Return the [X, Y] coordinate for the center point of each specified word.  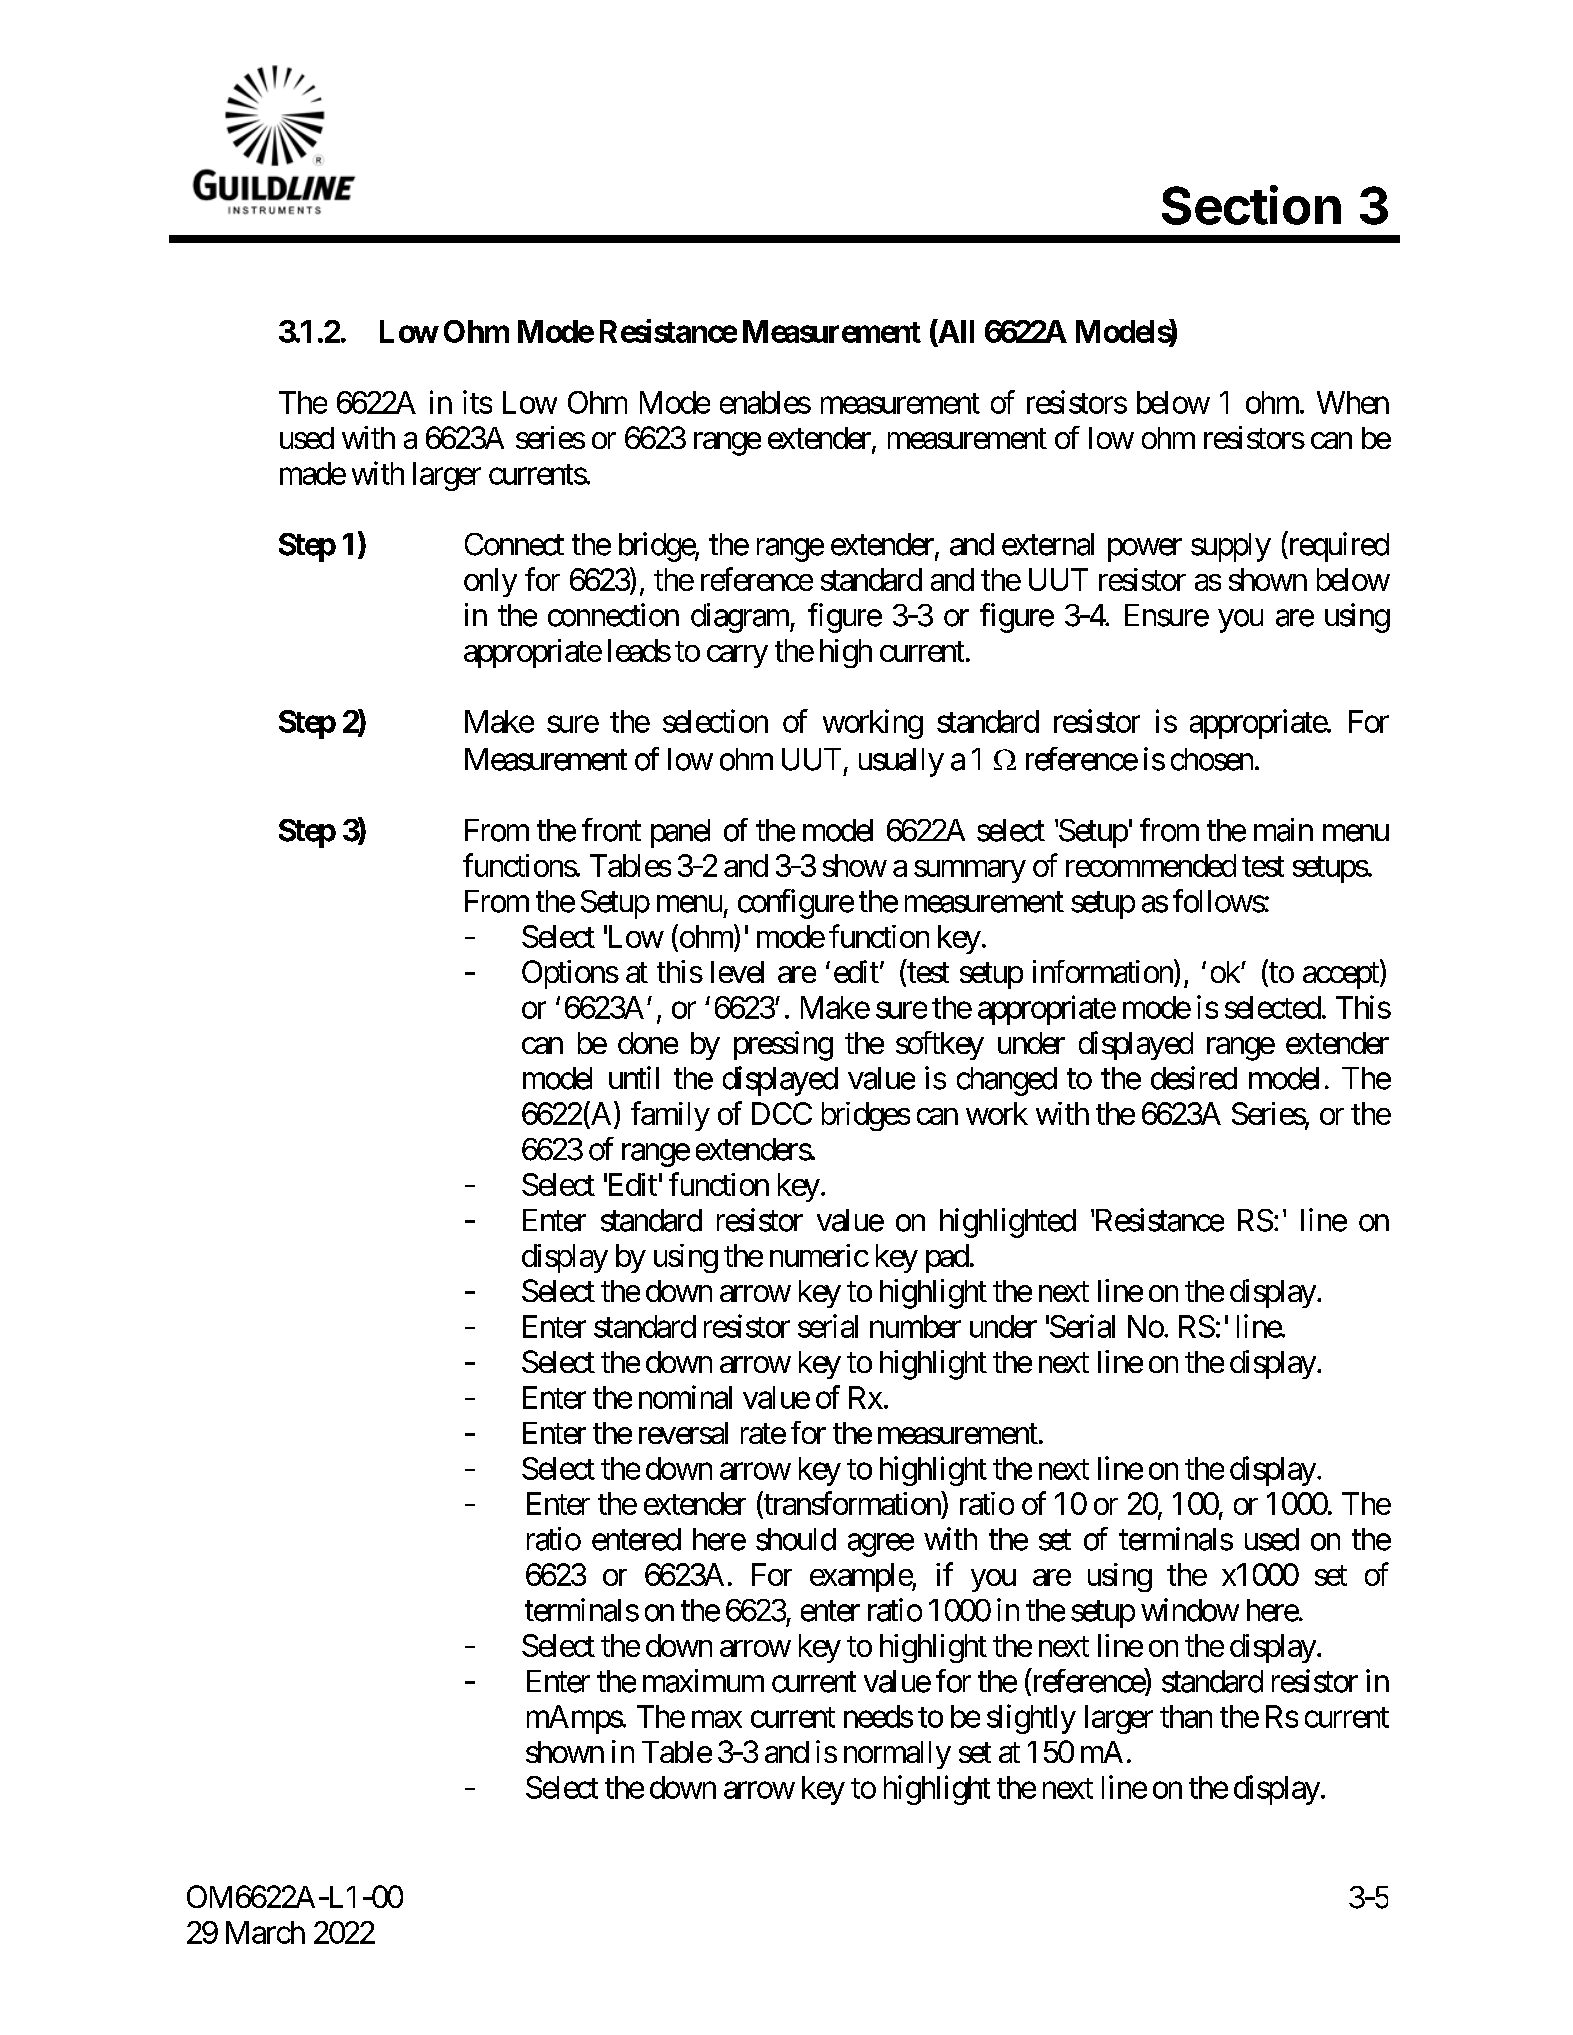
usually [901, 762]
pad [947, 1258]
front [611, 830]
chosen [1212, 759]
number [915, 1326]
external [1048, 544]
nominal [685, 1397]
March [265, 1932]
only [490, 582]
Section [1251, 205]
